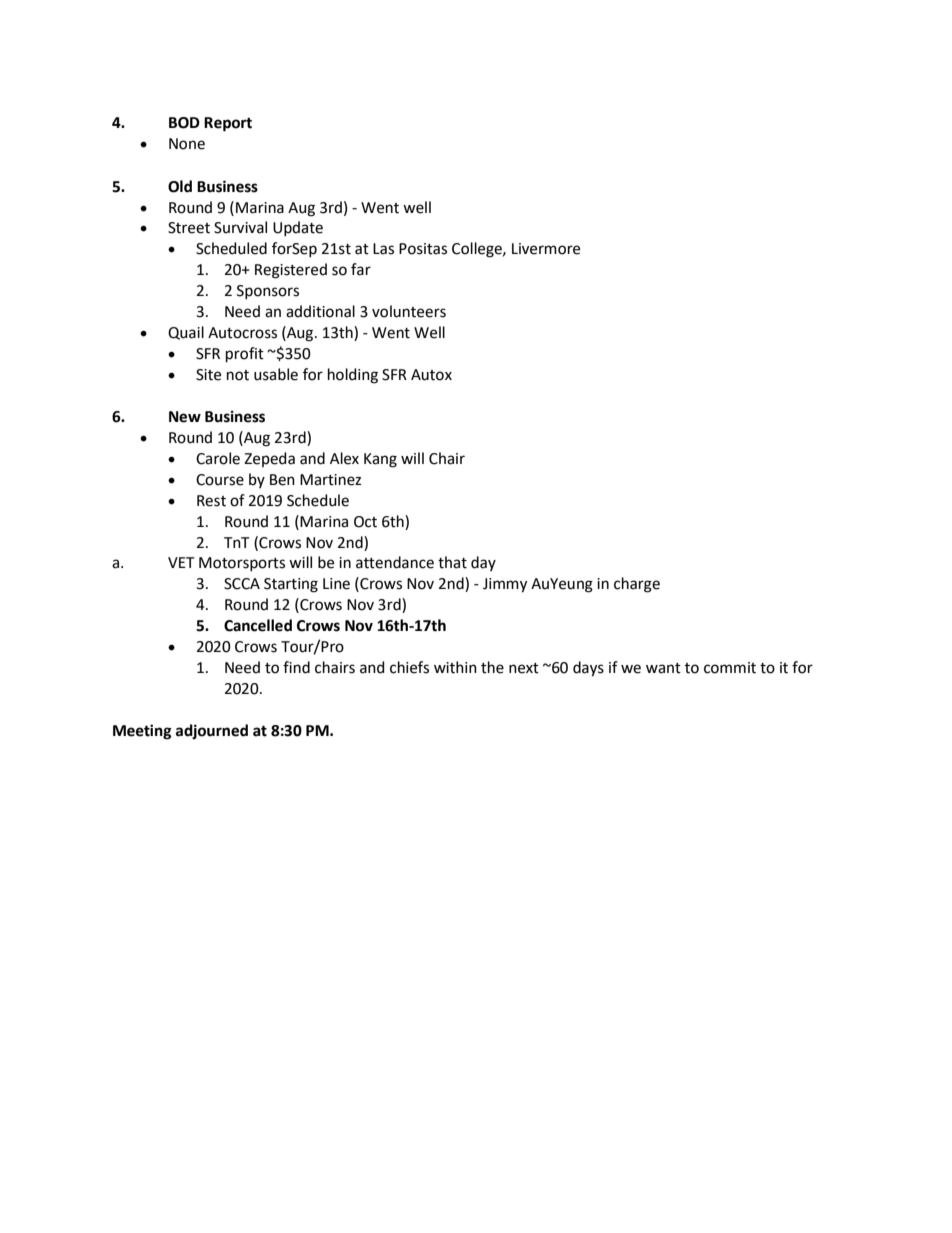 This screenshot has height=1233, width=952. Describe the element at coordinates (637, 585) in the screenshot. I see `charge` at that location.
